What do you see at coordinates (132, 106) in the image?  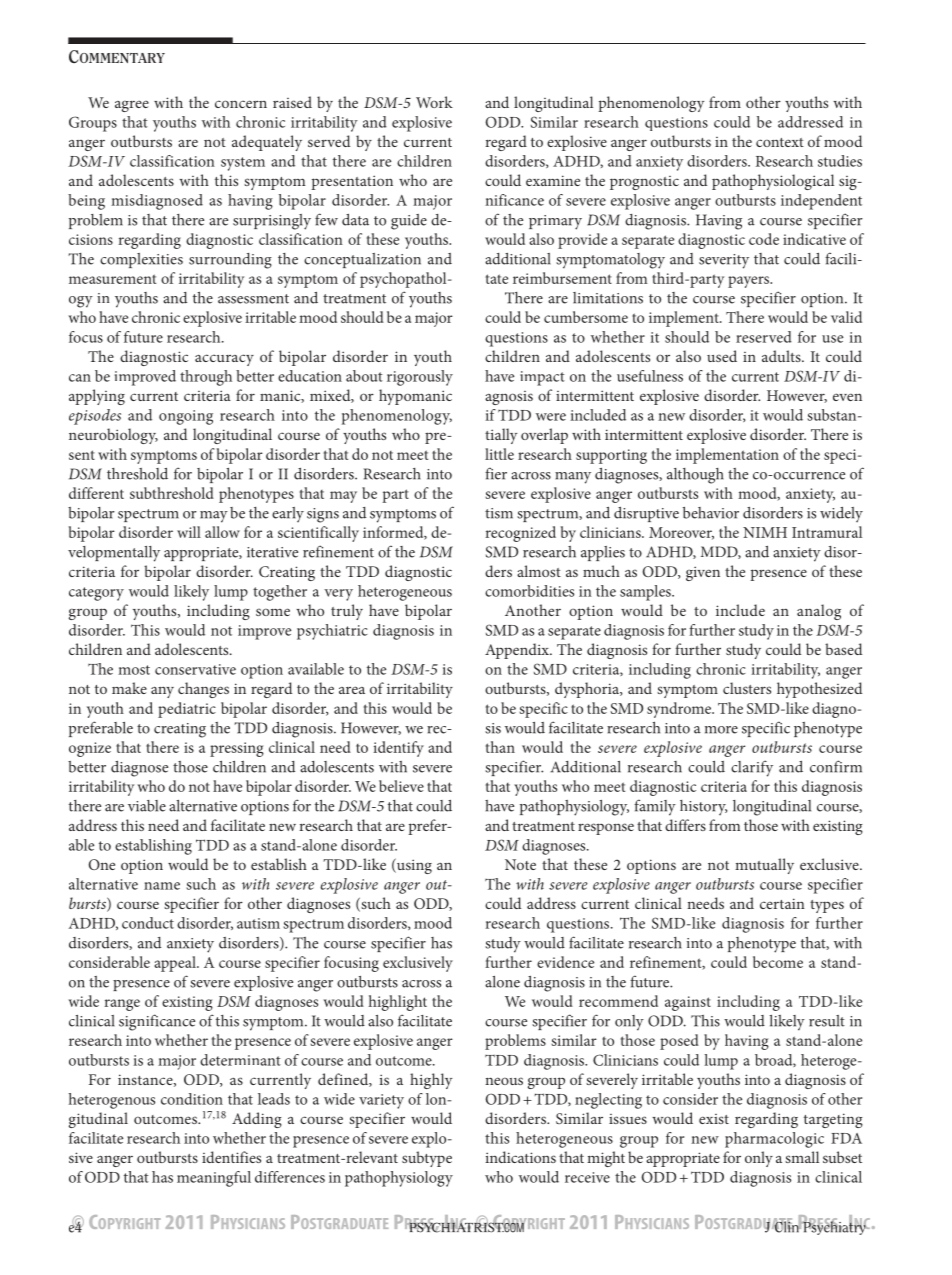 I see `agree` at bounding box center [132, 106].
